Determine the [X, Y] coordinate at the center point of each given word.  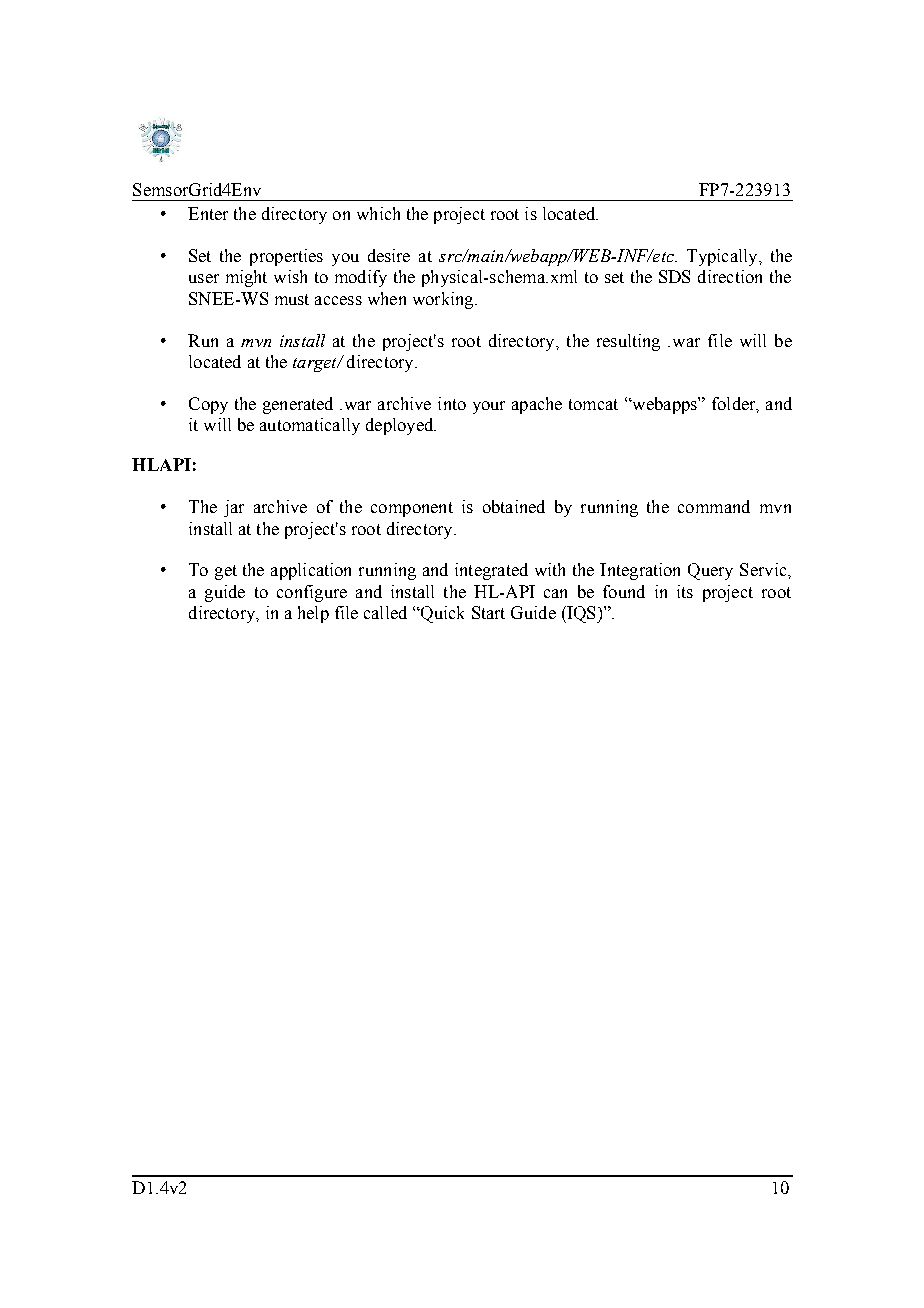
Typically [723, 257]
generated [298, 405]
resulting [628, 342]
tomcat [593, 404]
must [292, 299]
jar [234, 508]
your [489, 407]
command [714, 506]
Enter [208, 213]
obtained [514, 506]
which [378, 213]
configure [312, 593]
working [444, 300]
